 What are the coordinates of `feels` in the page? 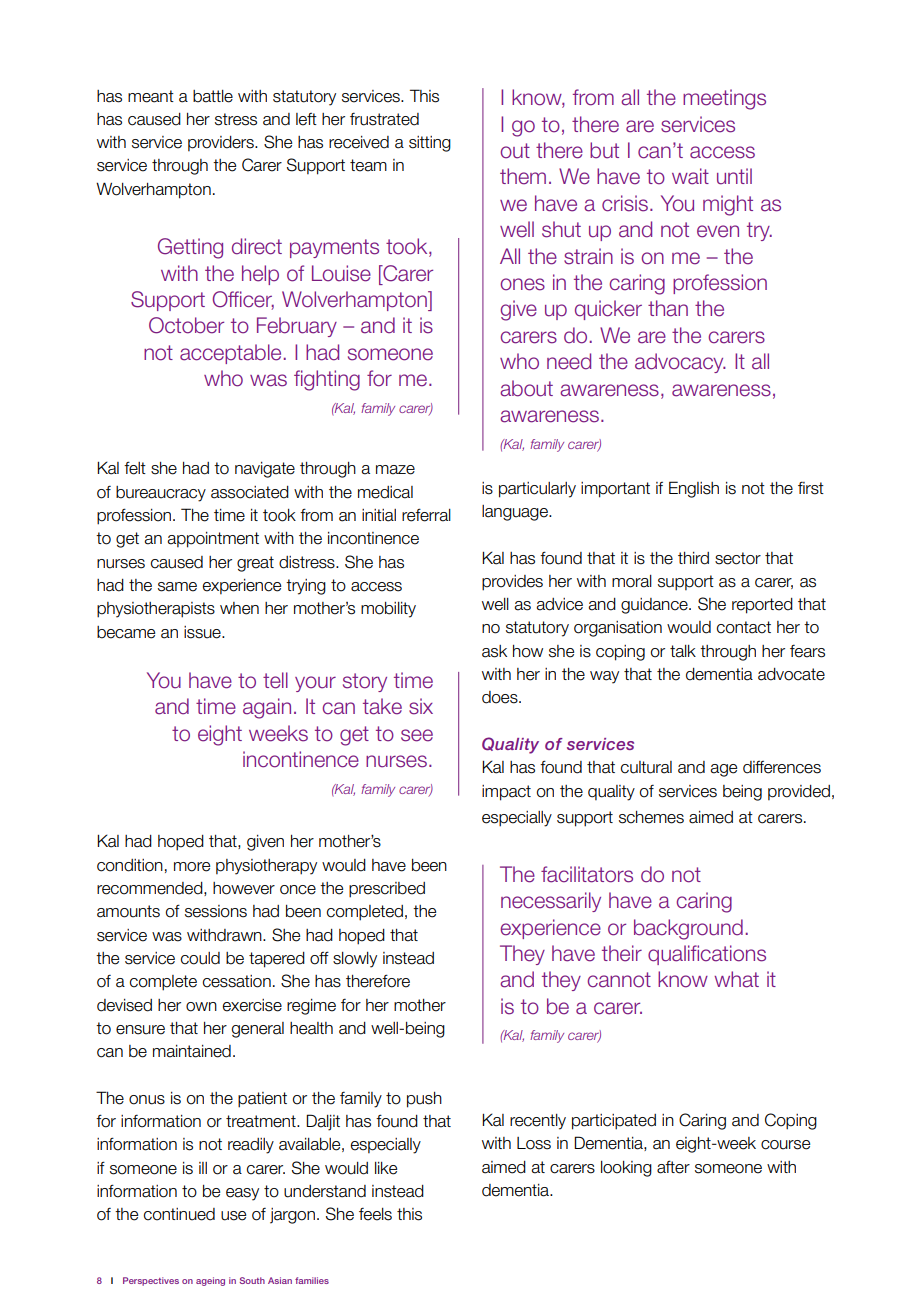 It's located at (375, 1214).
